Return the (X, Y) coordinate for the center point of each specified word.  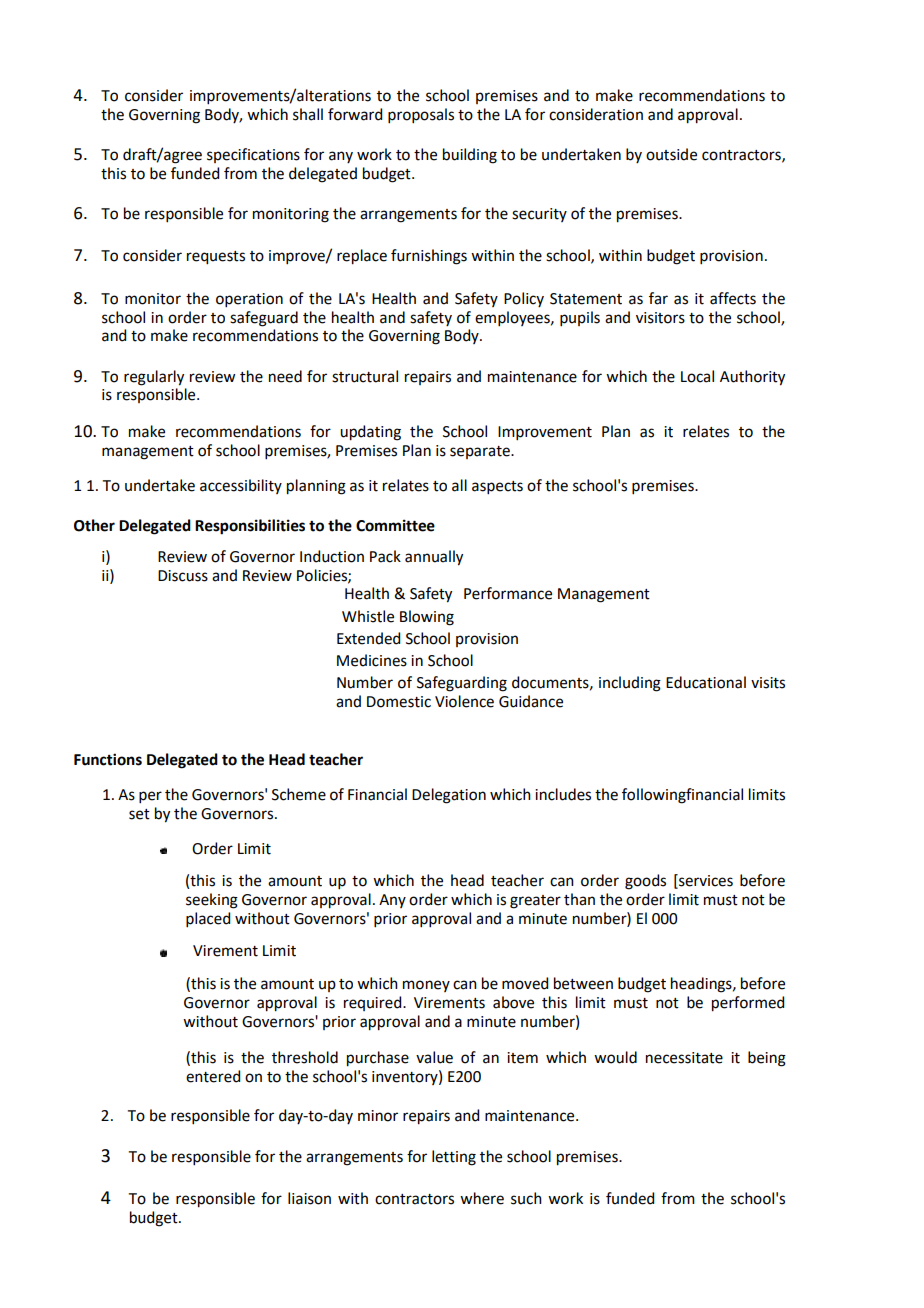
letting (454, 1158)
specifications (253, 155)
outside (671, 154)
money (426, 986)
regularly (154, 378)
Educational (706, 682)
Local (697, 376)
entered (213, 1076)
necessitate (684, 1058)
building (470, 156)
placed (208, 919)
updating (370, 433)
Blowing (427, 618)
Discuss (183, 576)
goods (645, 882)
